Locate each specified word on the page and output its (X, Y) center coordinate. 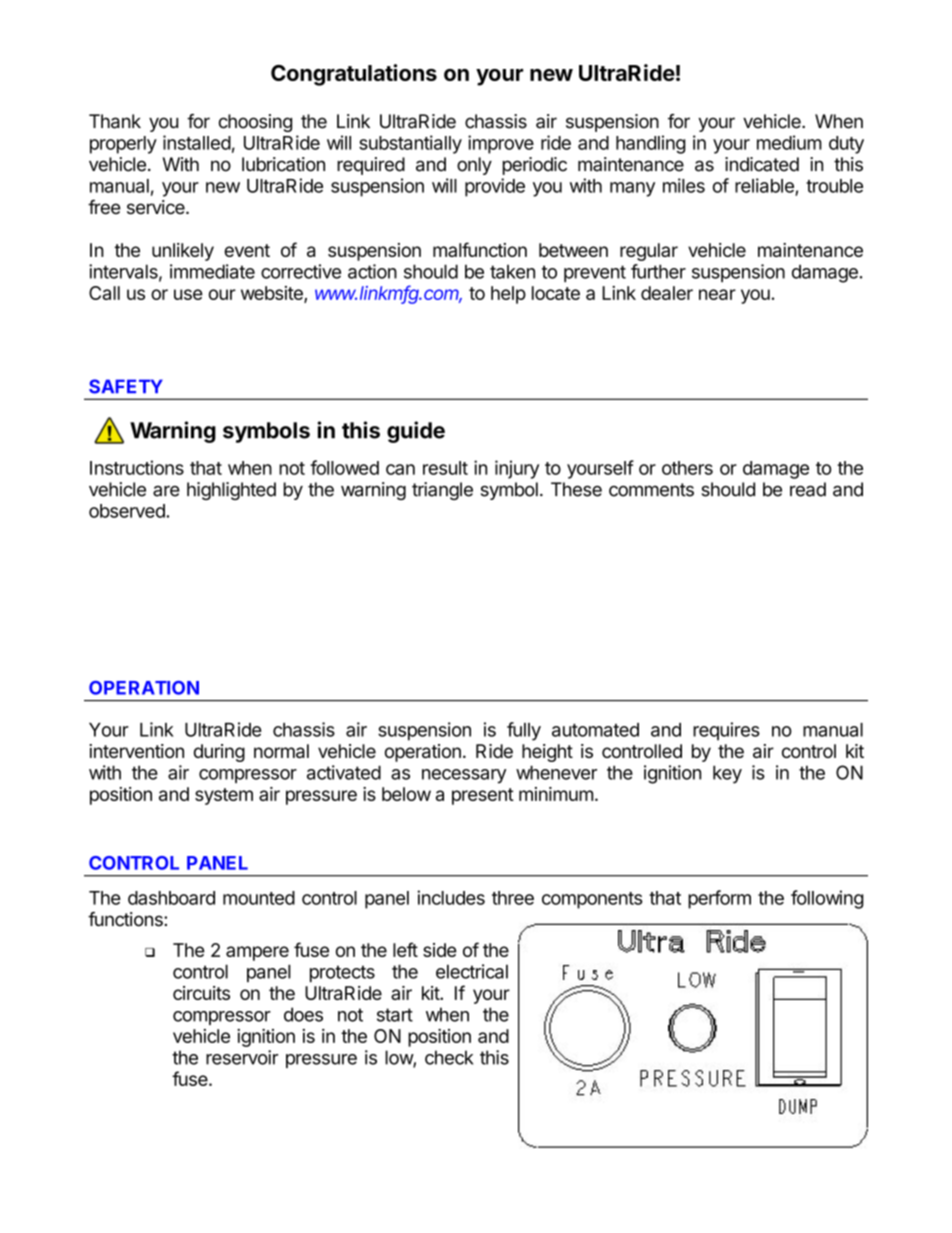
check (449, 1057)
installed (197, 142)
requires (726, 731)
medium (789, 142)
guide (416, 432)
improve (501, 144)
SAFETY (126, 386)
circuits (201, 993)
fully (524, 731)
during (219, 753)
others (687, 468)
